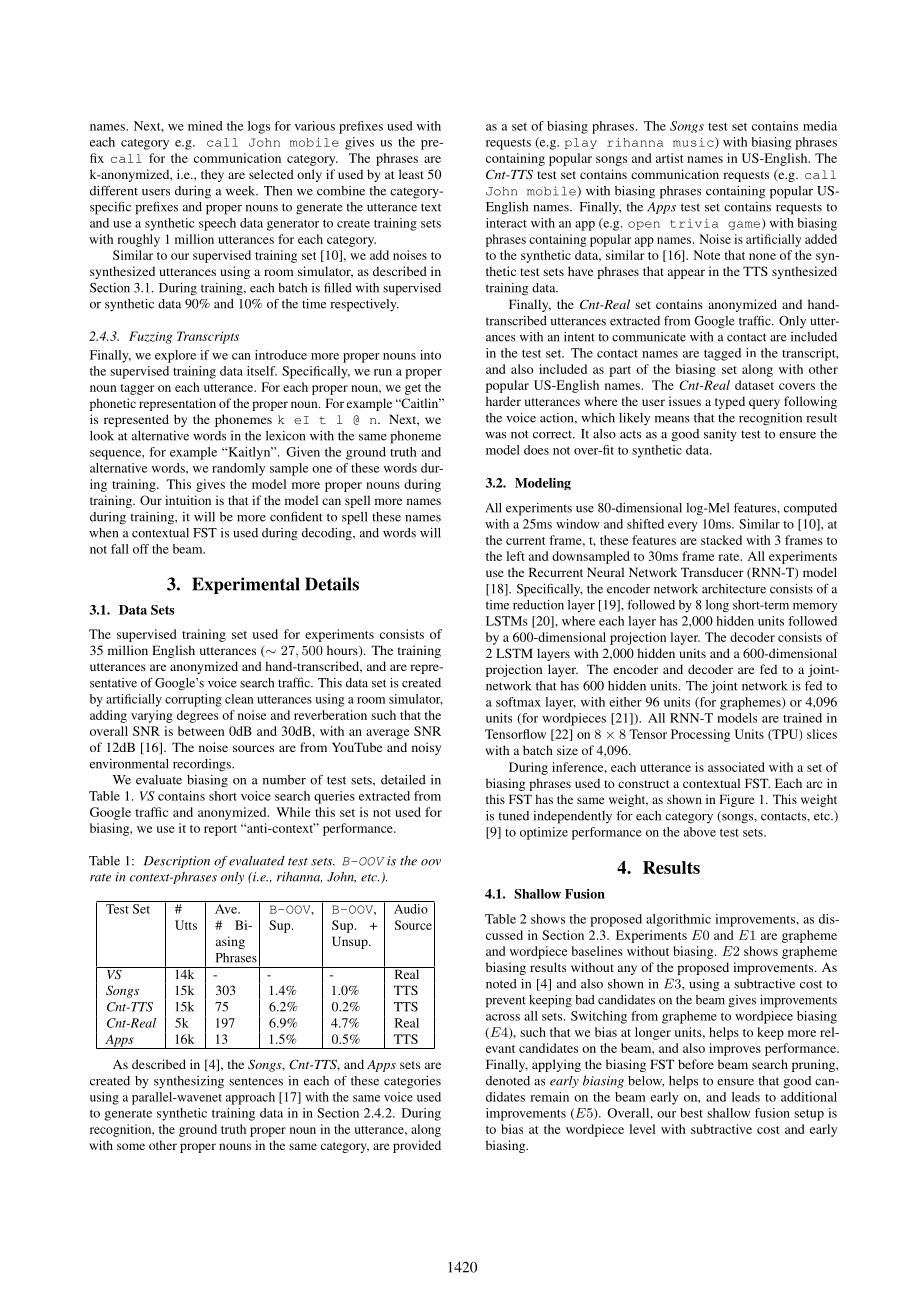 The width and height of the document is (924, 1308). Describe the element at coordinates (411, 174) in the document. I see `least` at that location.
